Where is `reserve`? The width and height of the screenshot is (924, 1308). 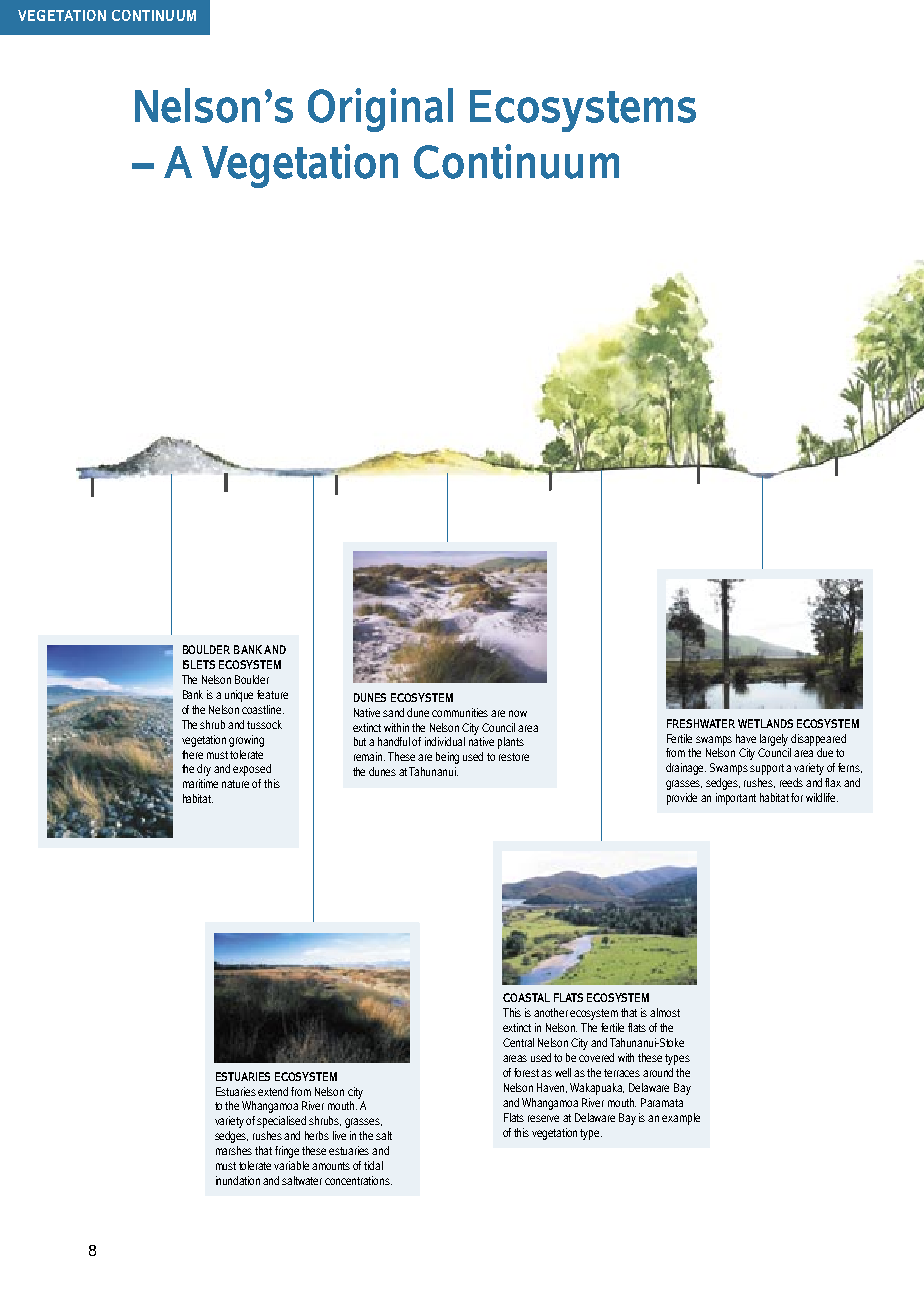 reserve is located at coordinates (543, 1118).
